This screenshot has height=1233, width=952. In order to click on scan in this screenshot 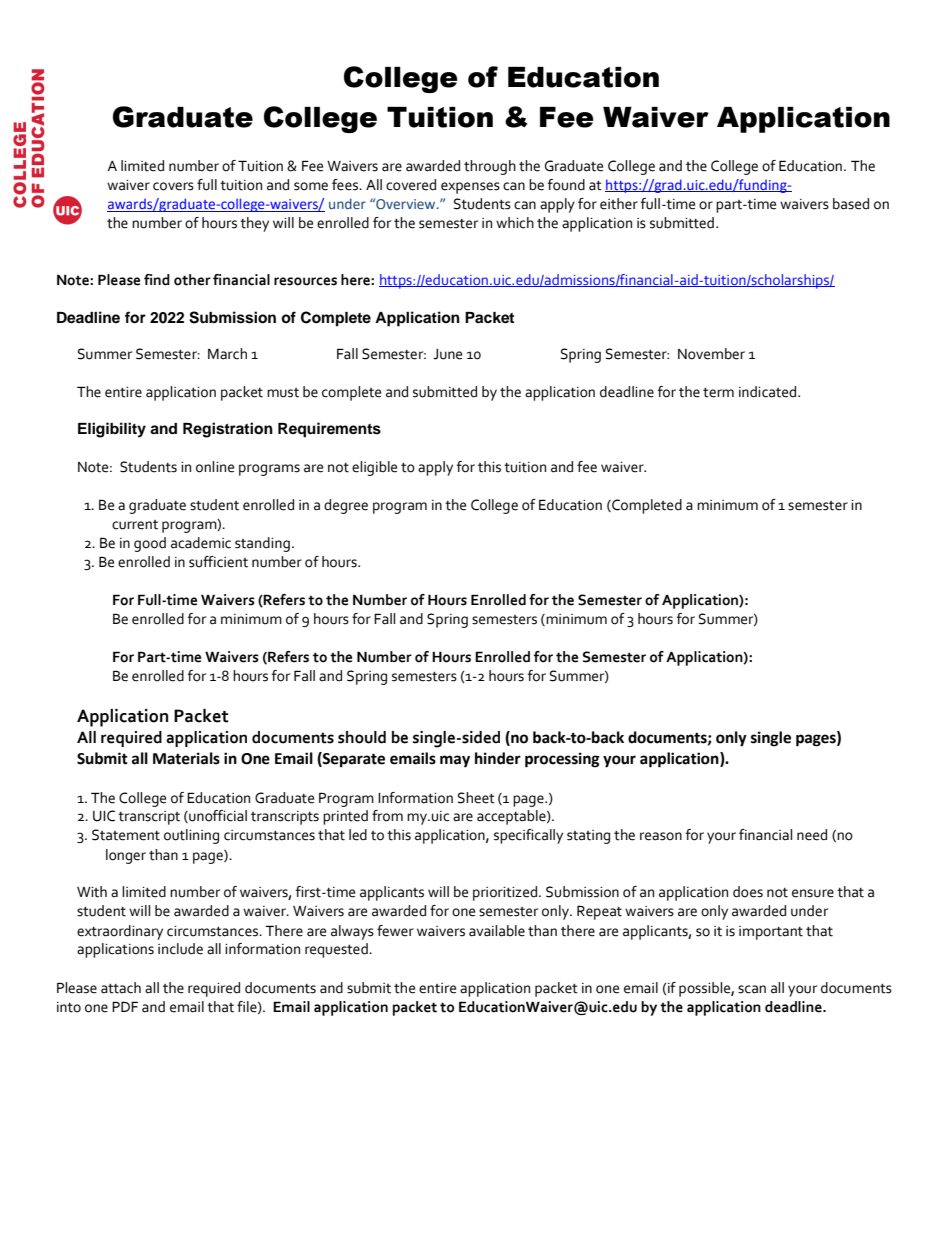, I will do `click(752, 989)`.
